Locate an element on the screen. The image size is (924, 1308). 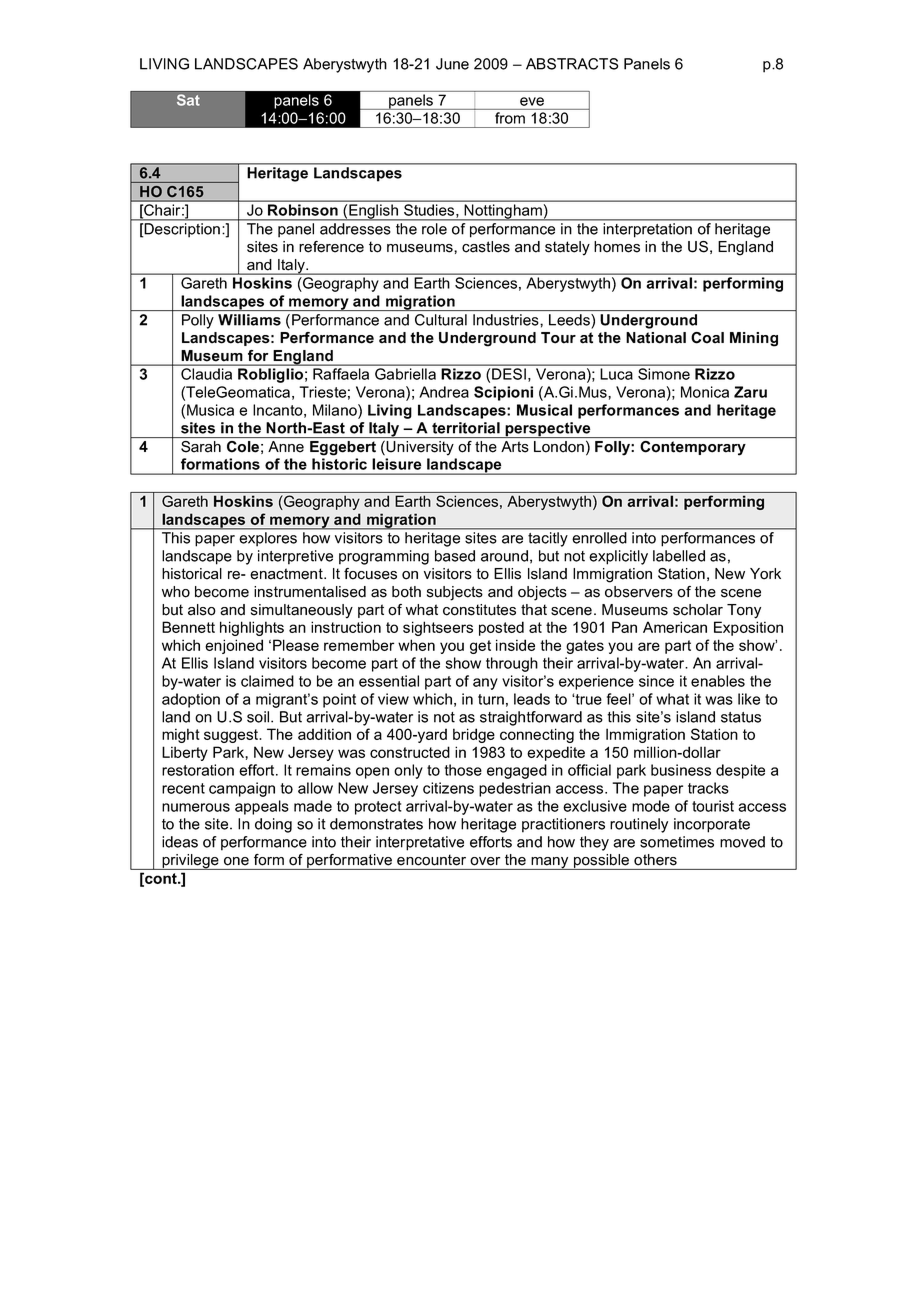
doing is located at coordinates (273, 825).
